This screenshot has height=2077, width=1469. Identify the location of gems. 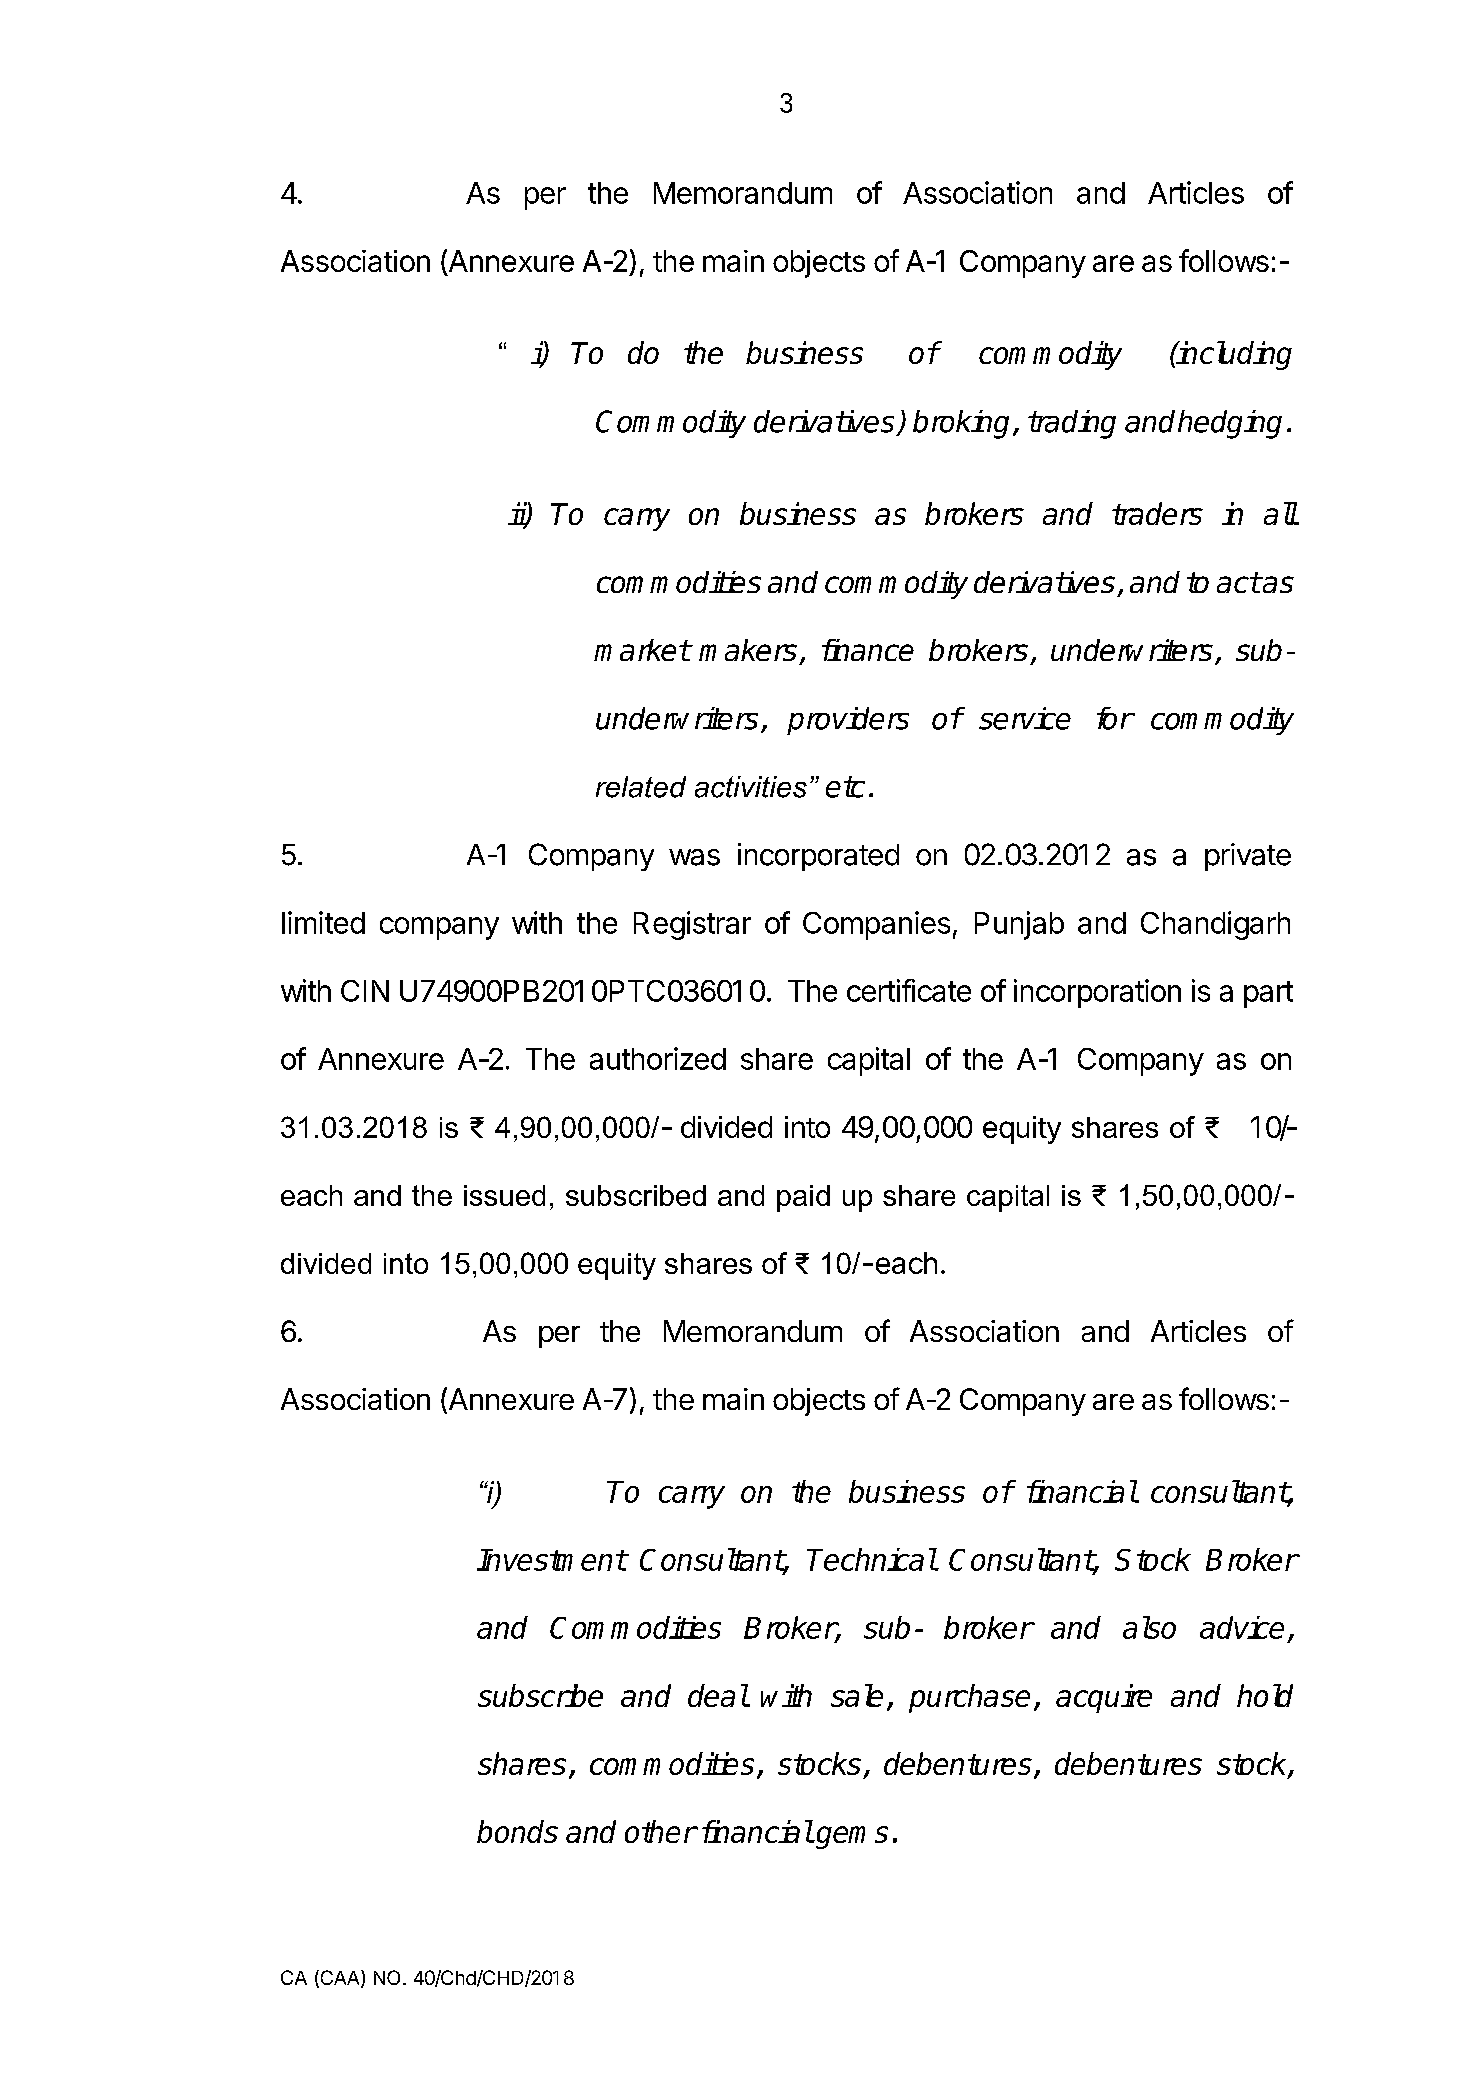
(851, 1837).
